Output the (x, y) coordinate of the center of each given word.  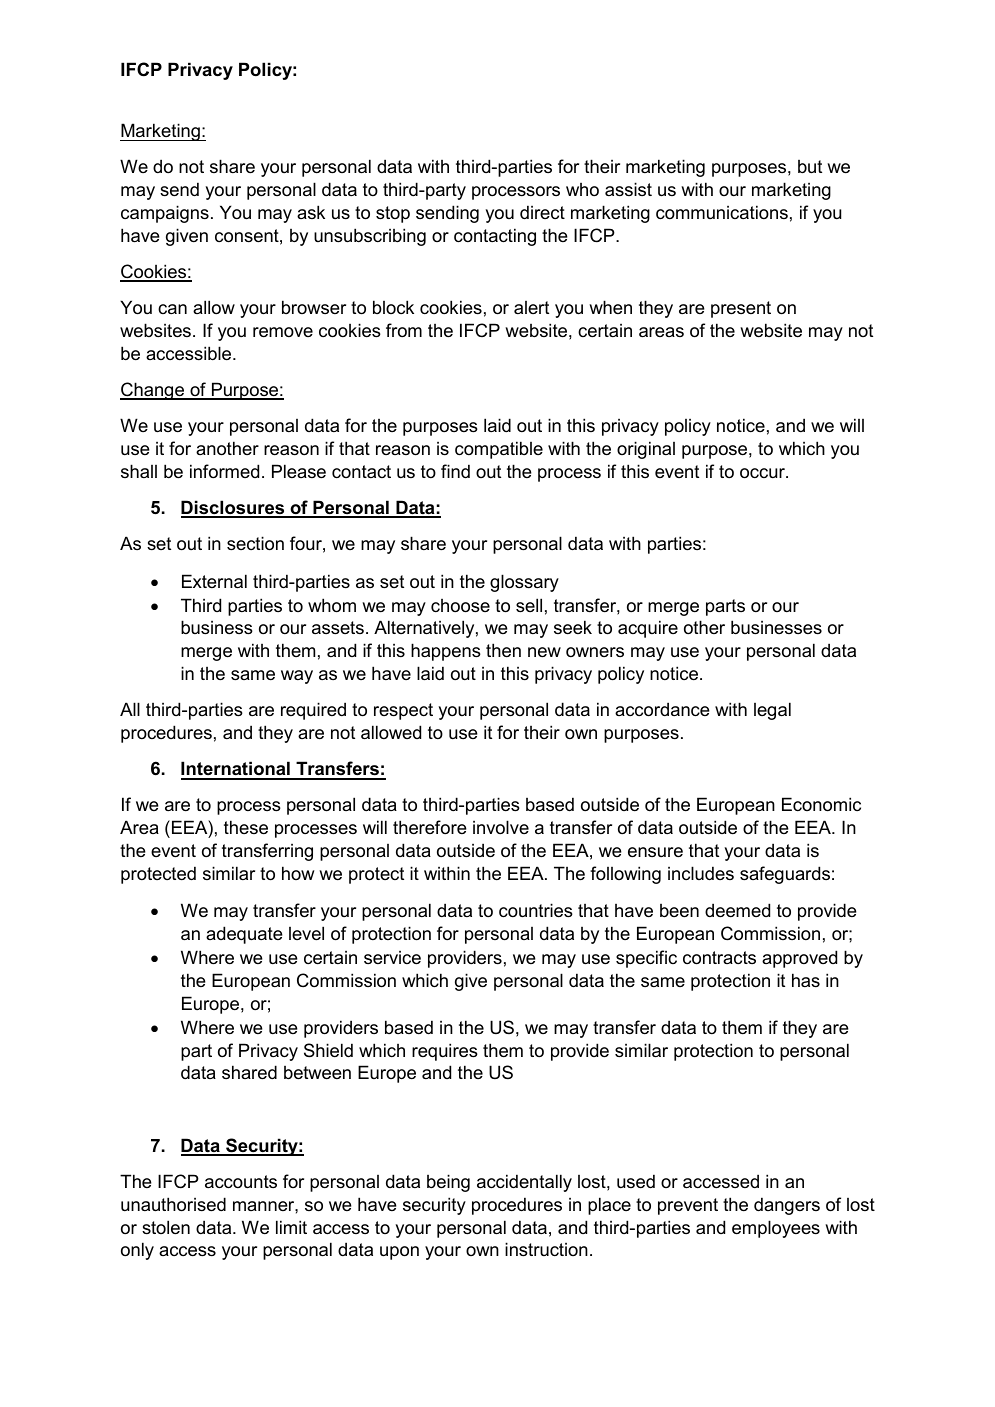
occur (763, 473)
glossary (524, 583)
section (255, 543)
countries (536, 910)
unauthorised (173, 1204)
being (448, 1183)
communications (722, 212)
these (246, 827)
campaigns (165, 214)
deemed (737, 910)
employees (776, 1229)
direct (542, 212)
